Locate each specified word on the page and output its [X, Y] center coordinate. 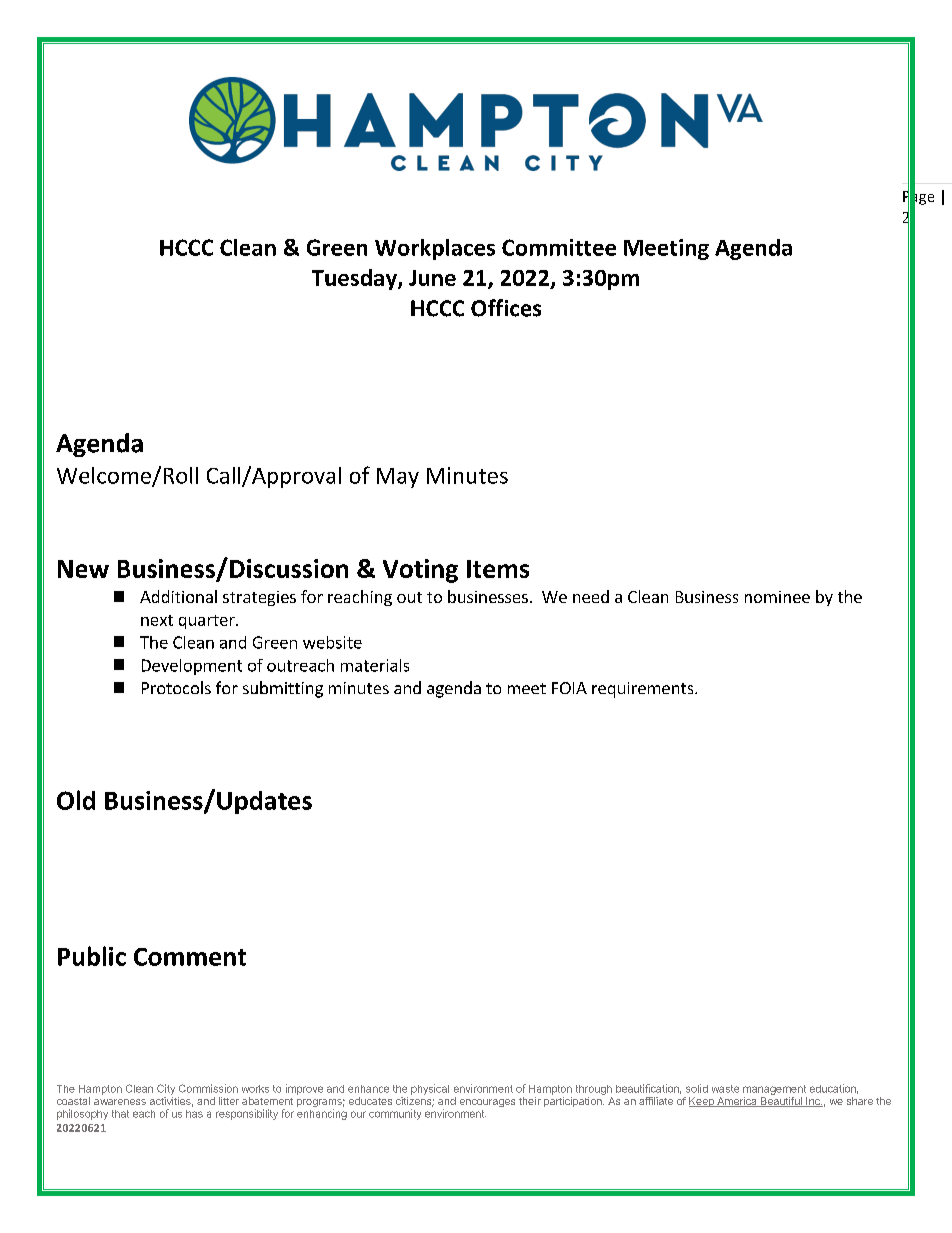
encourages [487, 1103]
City [166, 1089]
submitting [283, 689]
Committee [559, 247]
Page [918, 198]
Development [192, 667]
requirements [644, 690]
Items [498, 569]
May [398, 478]
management [774, 1090]
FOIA [569, 688]
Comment [190, 957]
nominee [777, 597]
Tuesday [355, 279]
